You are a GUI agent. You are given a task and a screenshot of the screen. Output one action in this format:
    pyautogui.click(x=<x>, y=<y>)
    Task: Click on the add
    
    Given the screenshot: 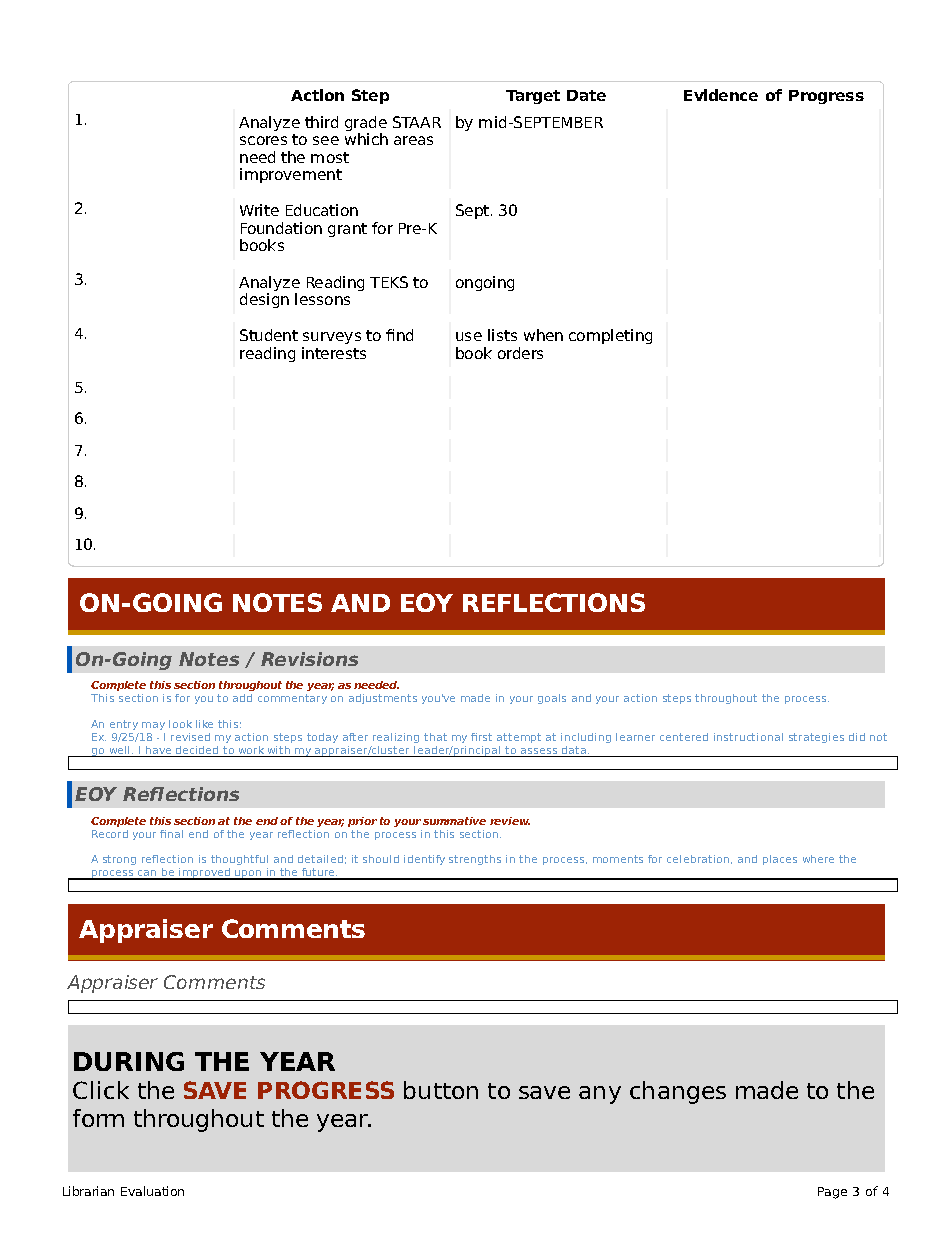 What is the action you would take?
    pyautogui.click(x=242, y=698)
